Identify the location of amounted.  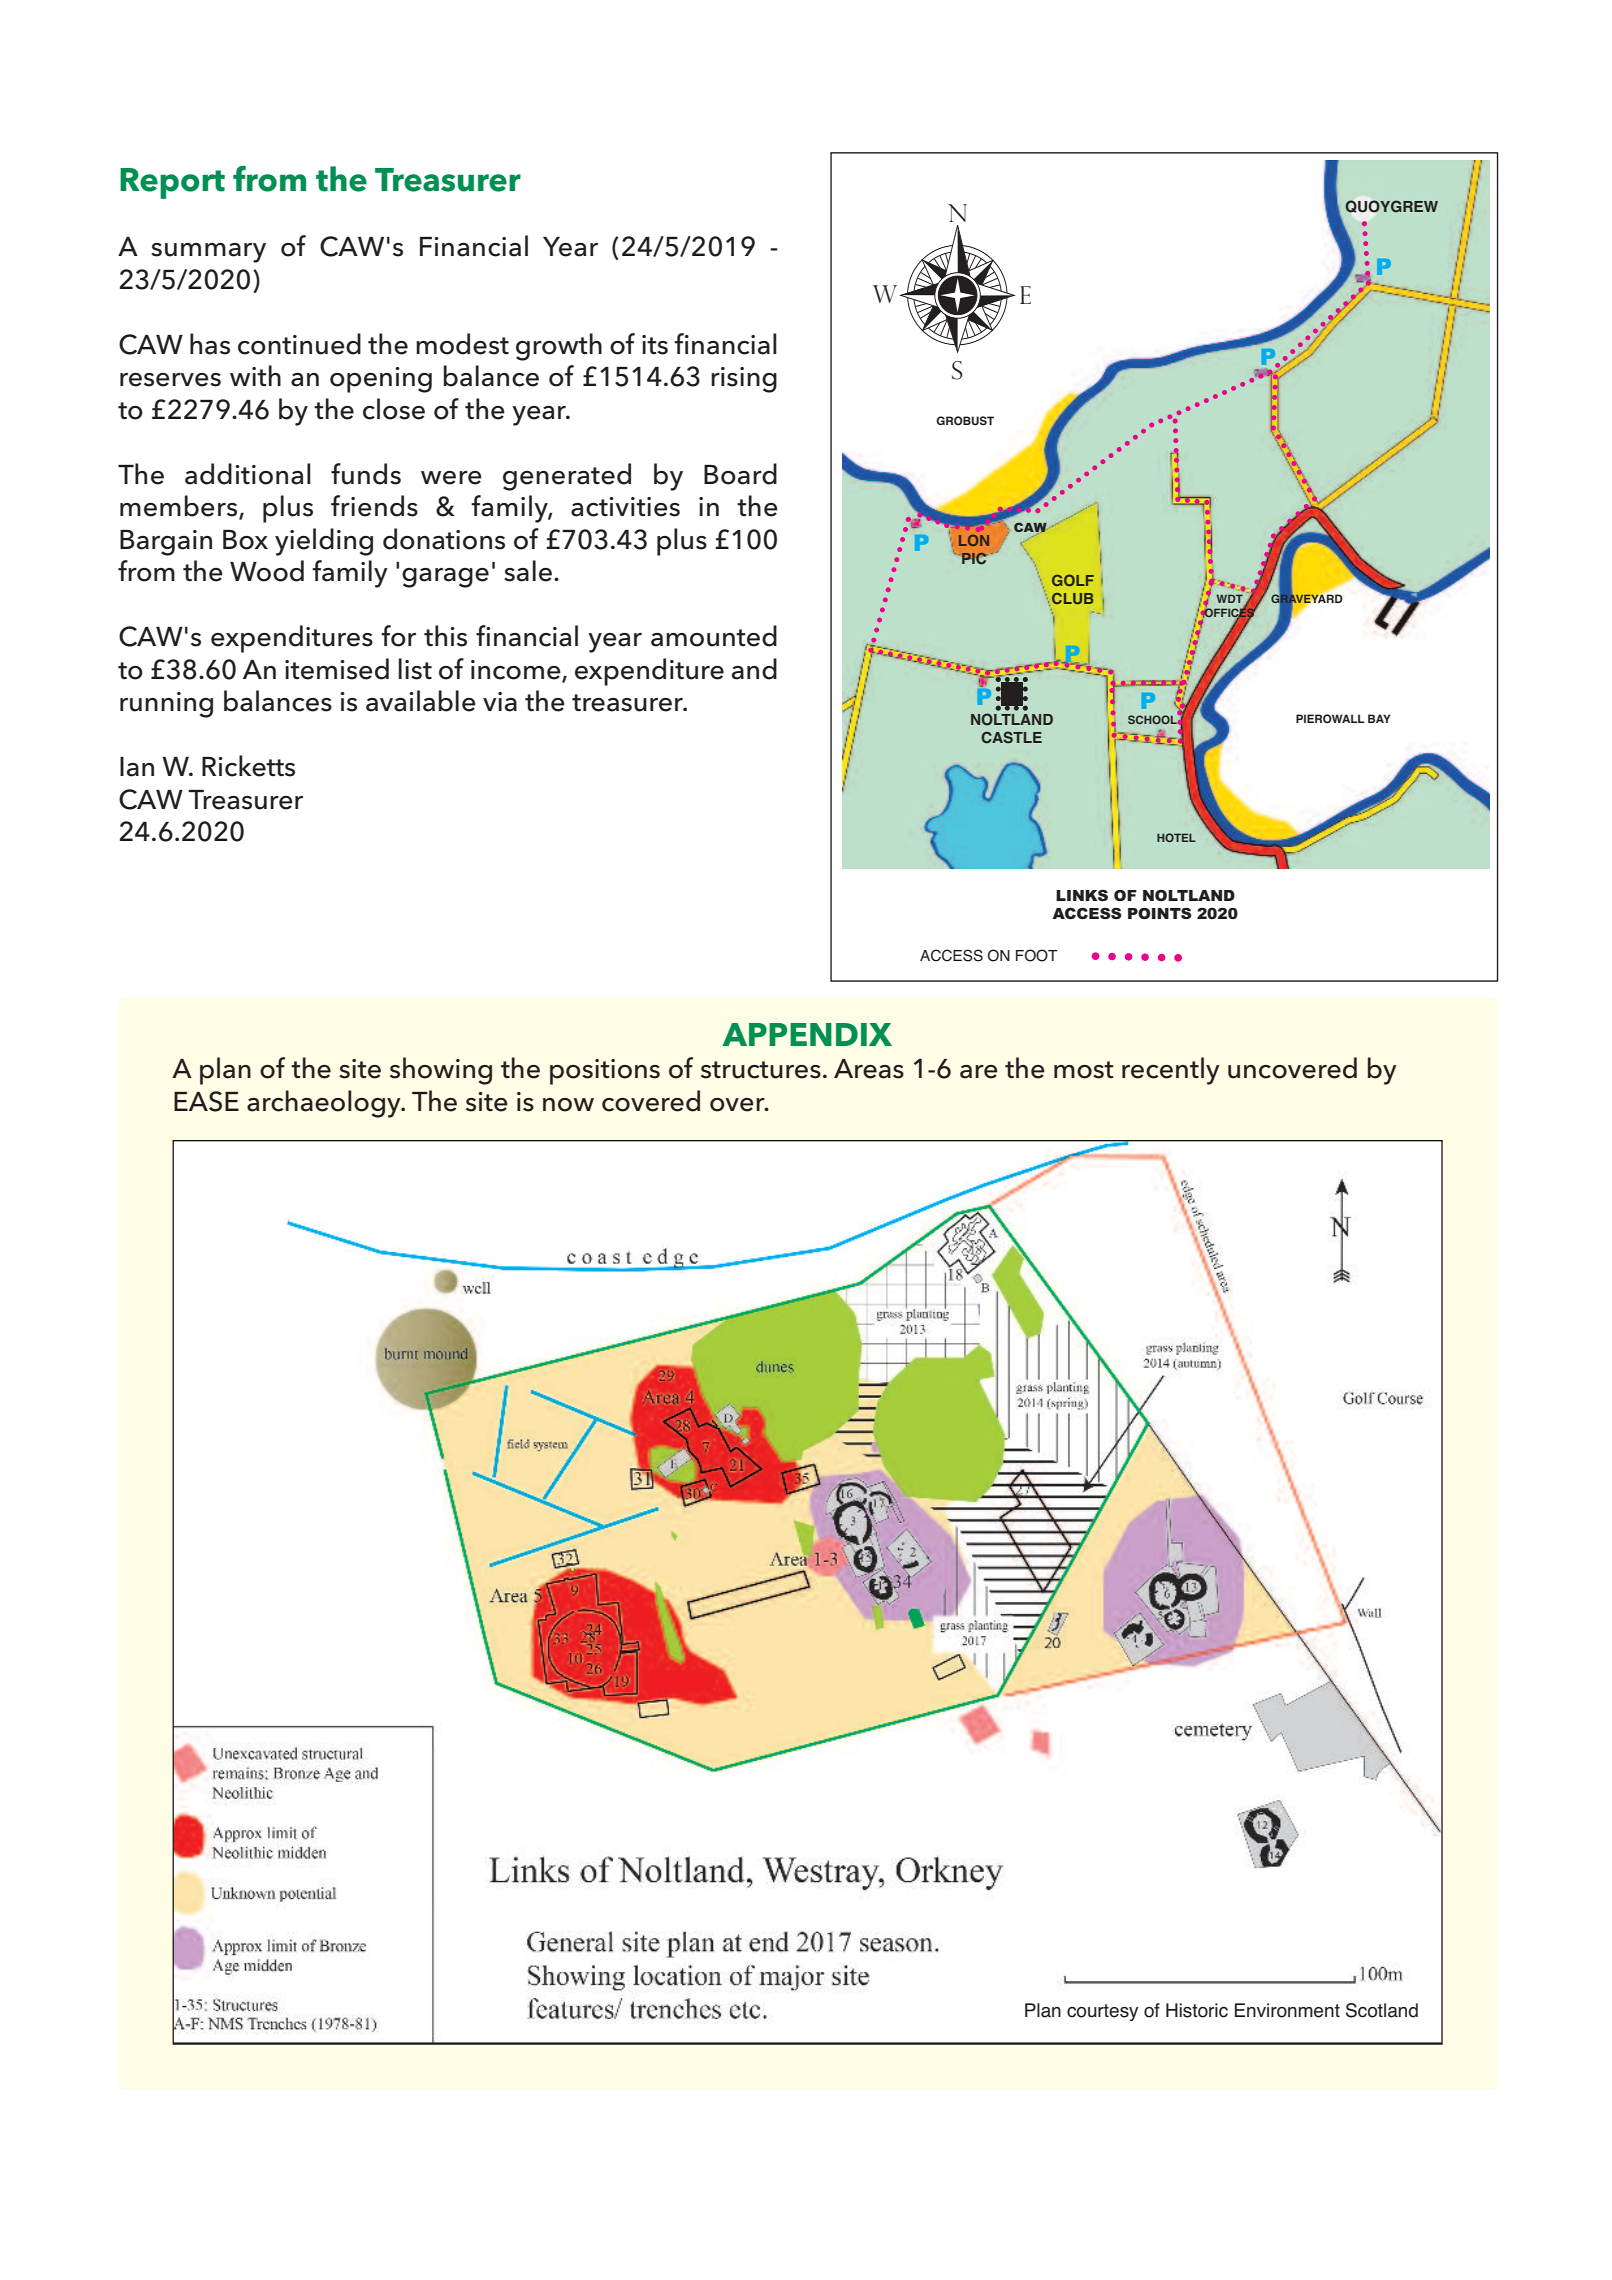
(714, 636).
